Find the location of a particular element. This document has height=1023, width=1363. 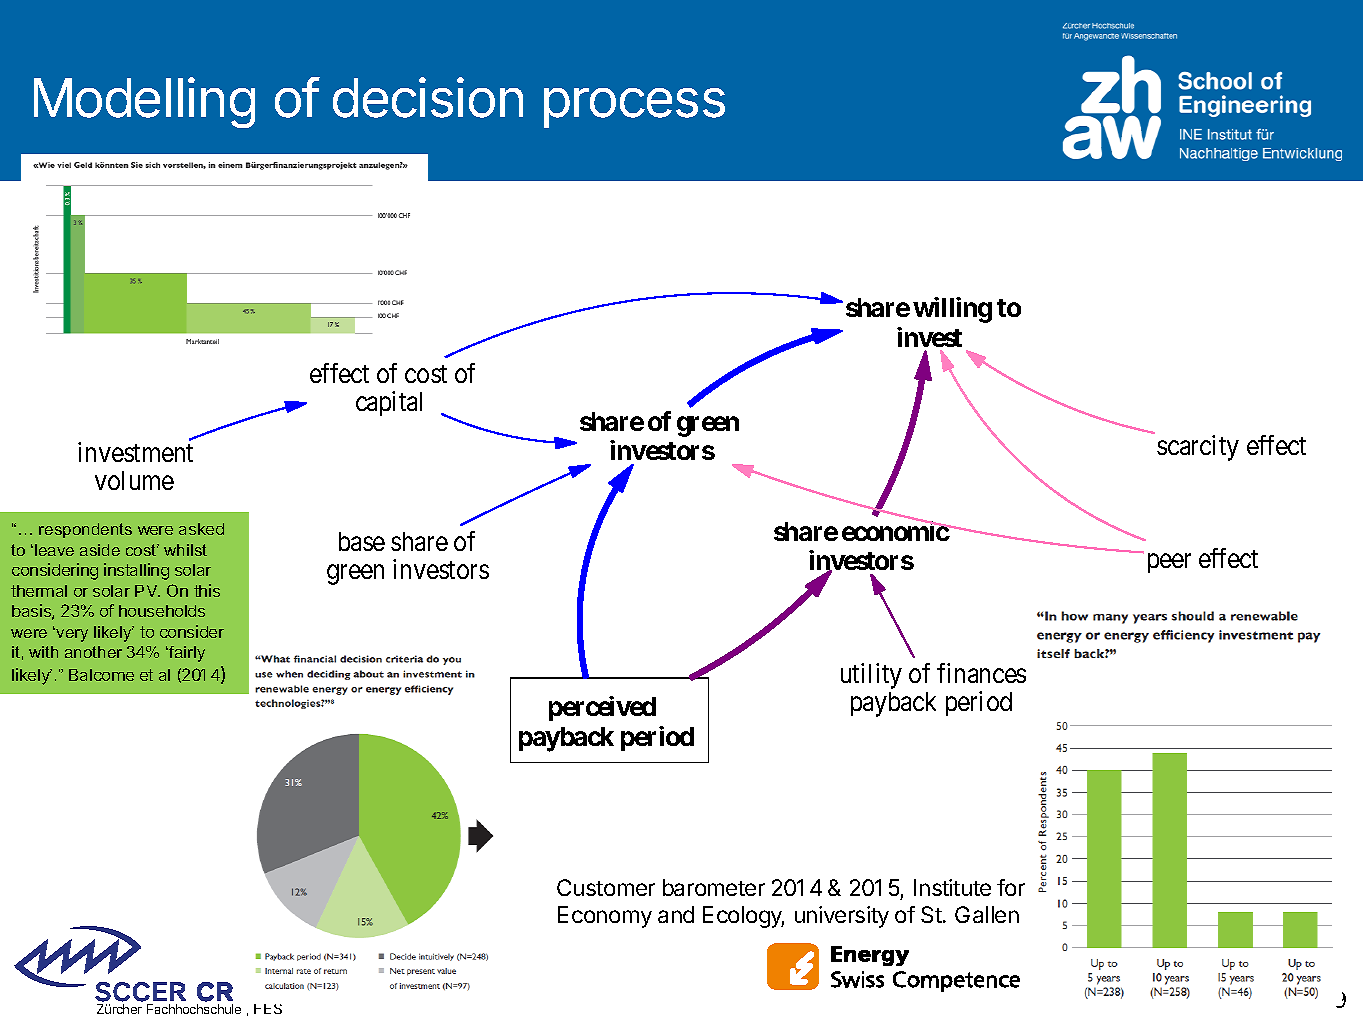

process is located at coordinates (634, 108).
